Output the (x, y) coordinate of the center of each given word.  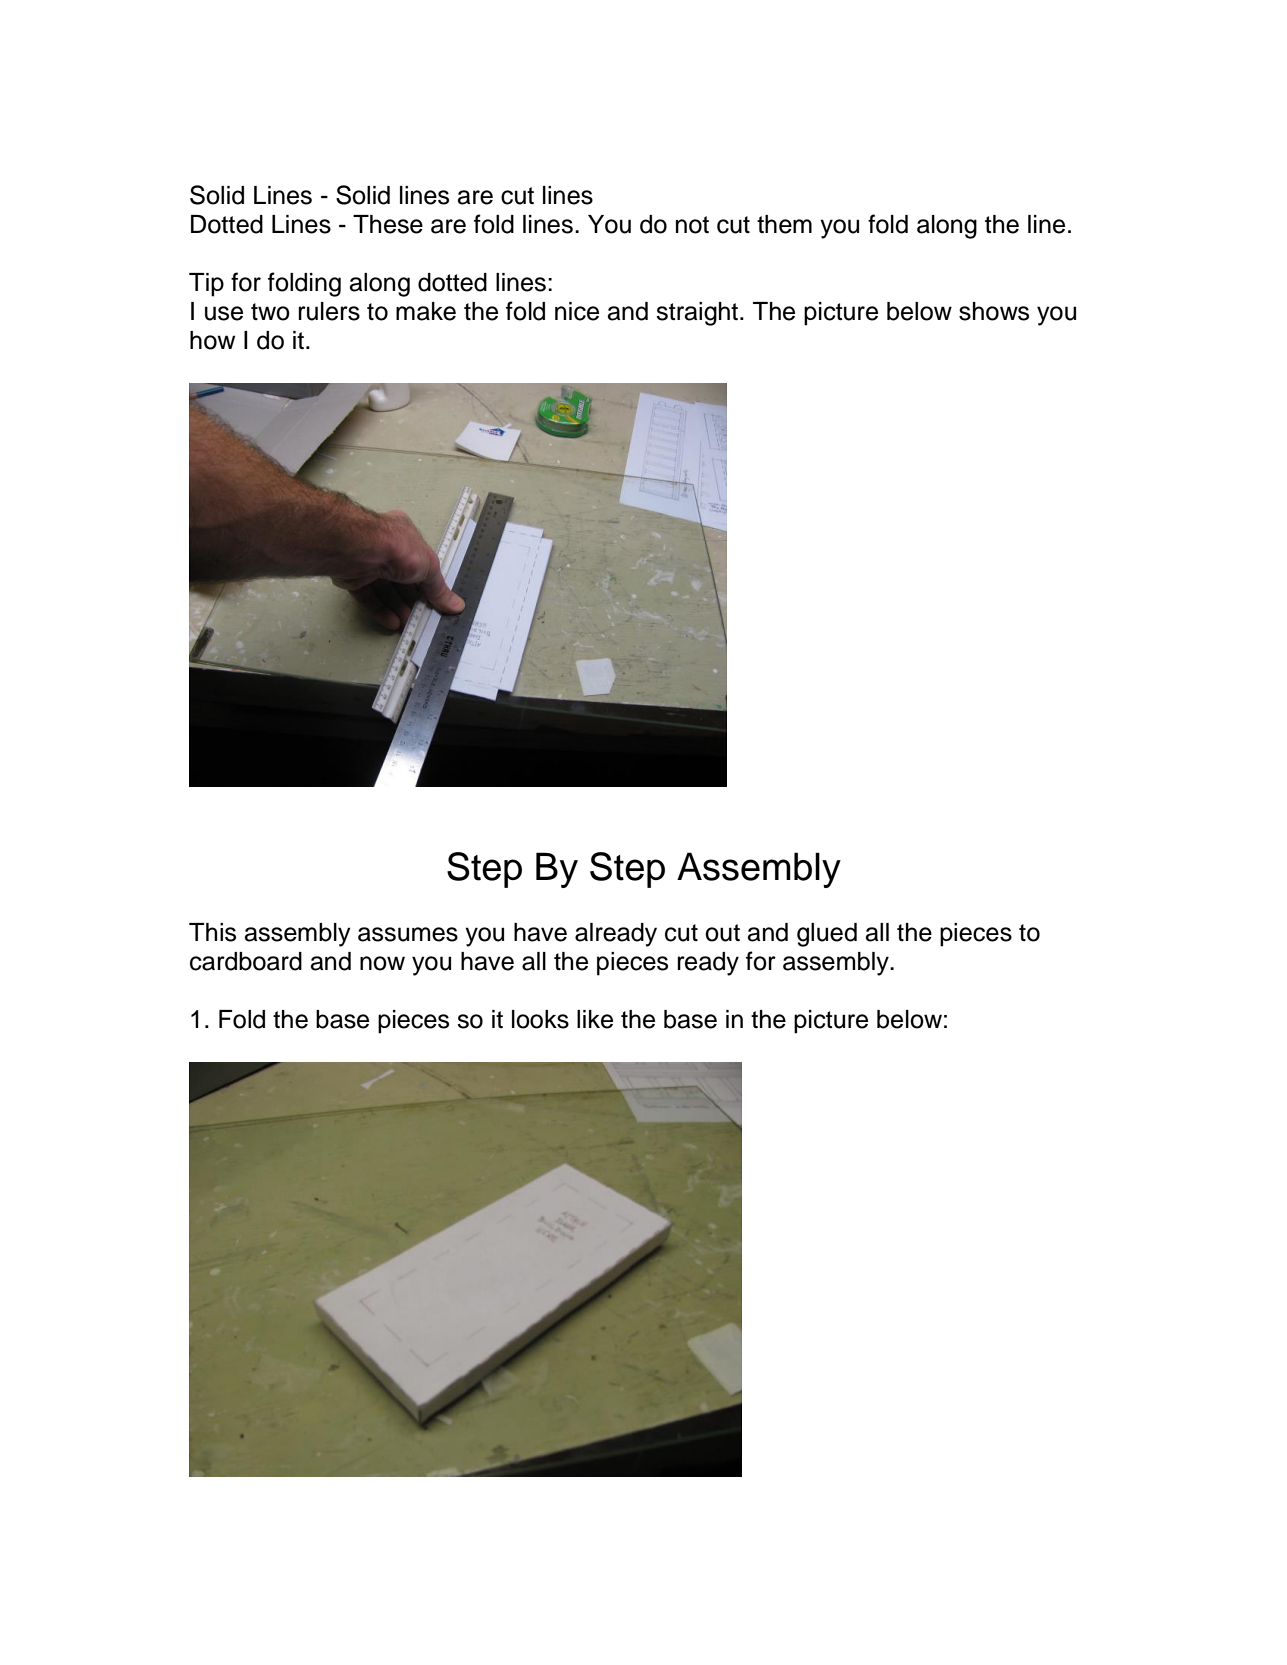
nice (577, 311)
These (388, 224)
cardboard (246, 961)
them (784, 224)
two (270, 312)
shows (994, 311)
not (692, 225)
